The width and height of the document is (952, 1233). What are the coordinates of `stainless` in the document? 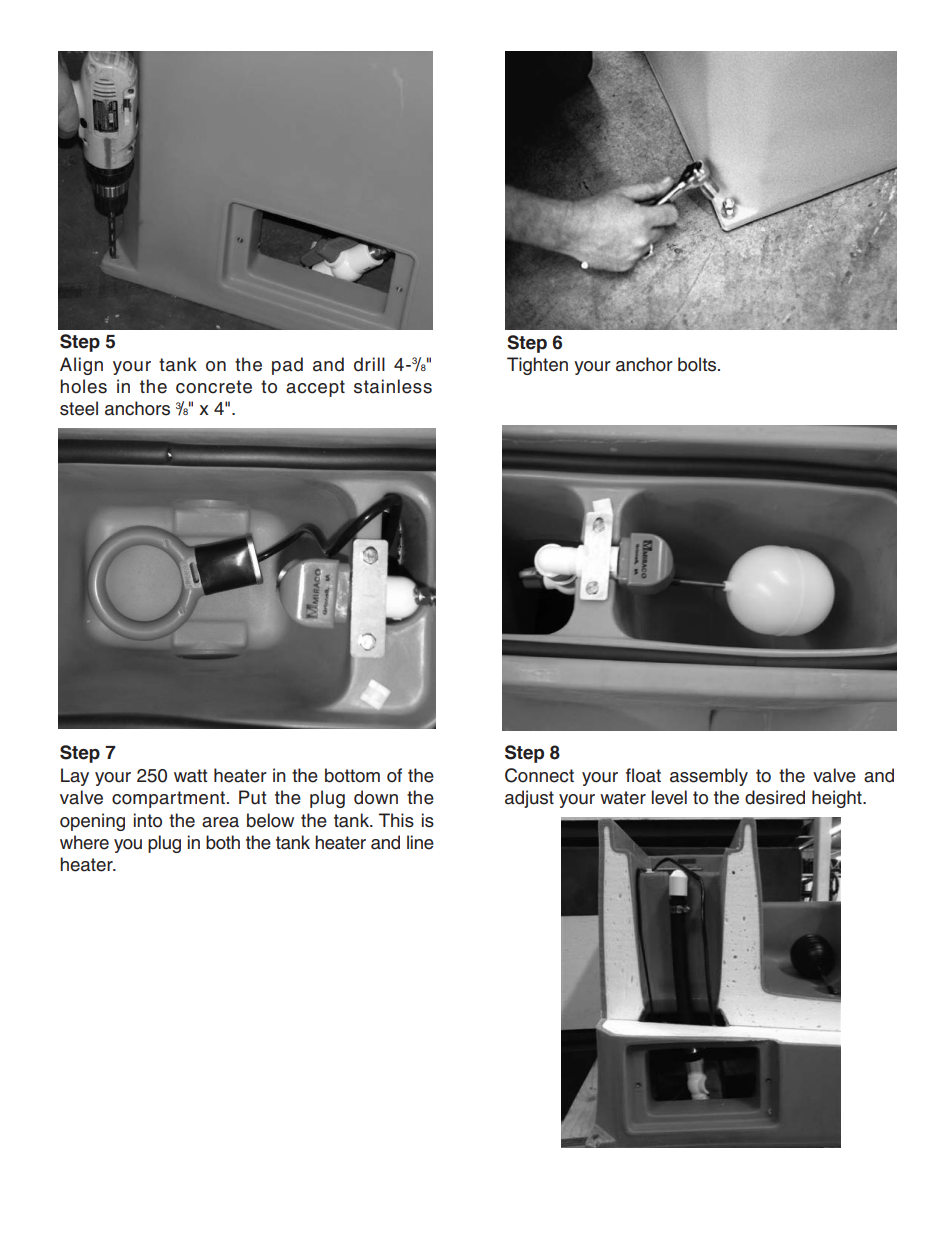 It's located at (393, 386).
